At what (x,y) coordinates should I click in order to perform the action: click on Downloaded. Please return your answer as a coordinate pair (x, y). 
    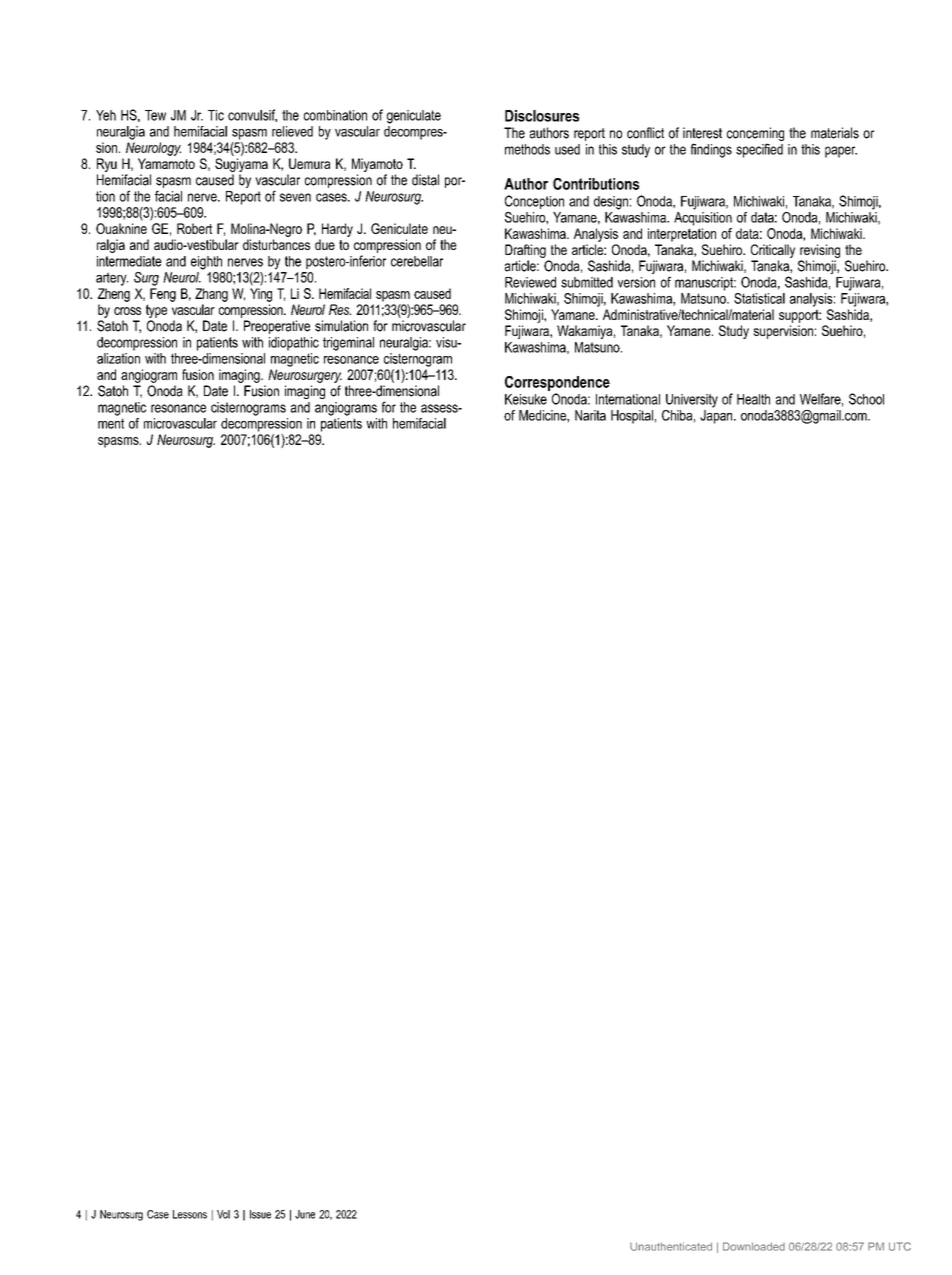
    Looking at the image, I should click on (754, 1246).
